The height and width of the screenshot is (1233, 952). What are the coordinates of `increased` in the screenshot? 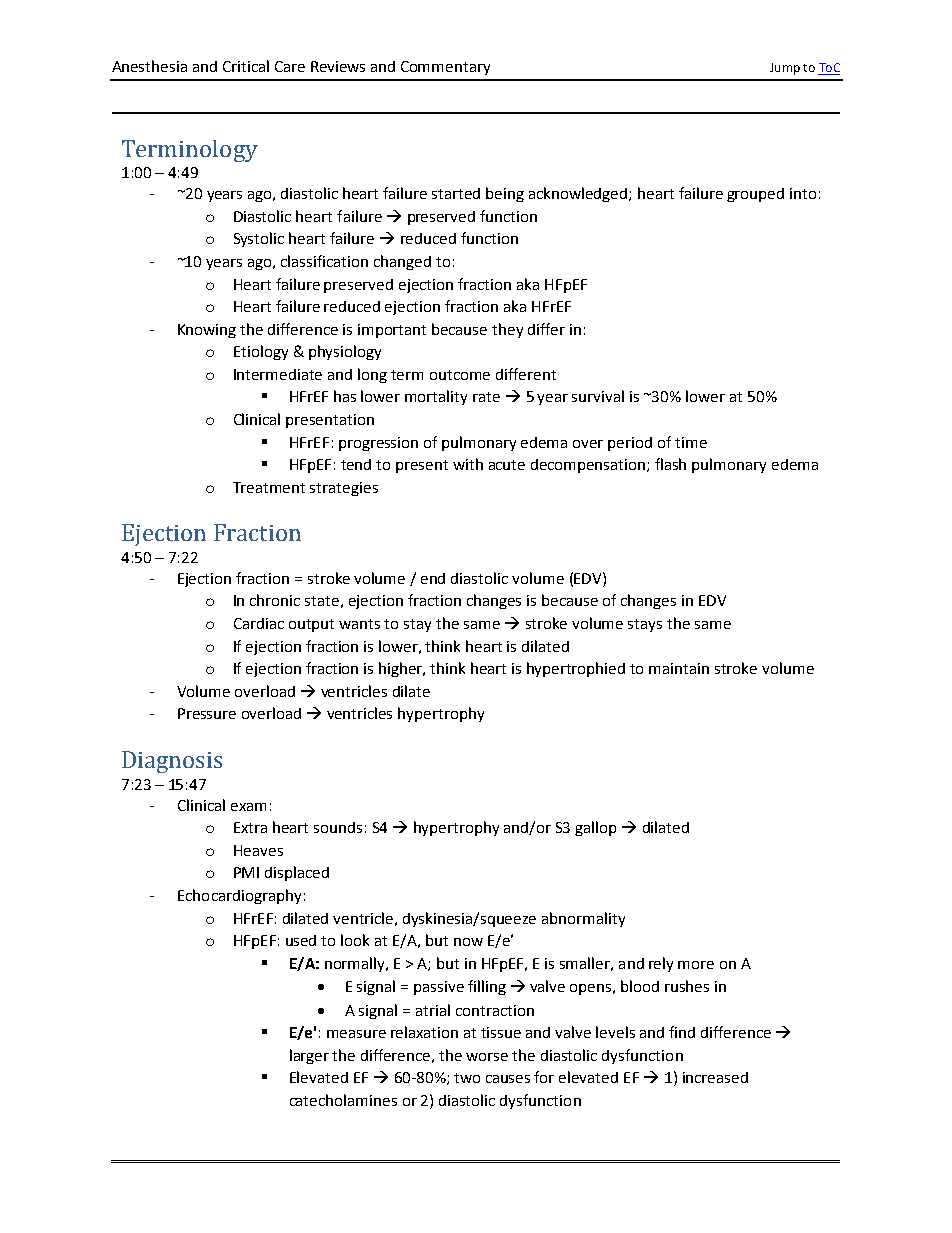 It's located at (715, 1077).
